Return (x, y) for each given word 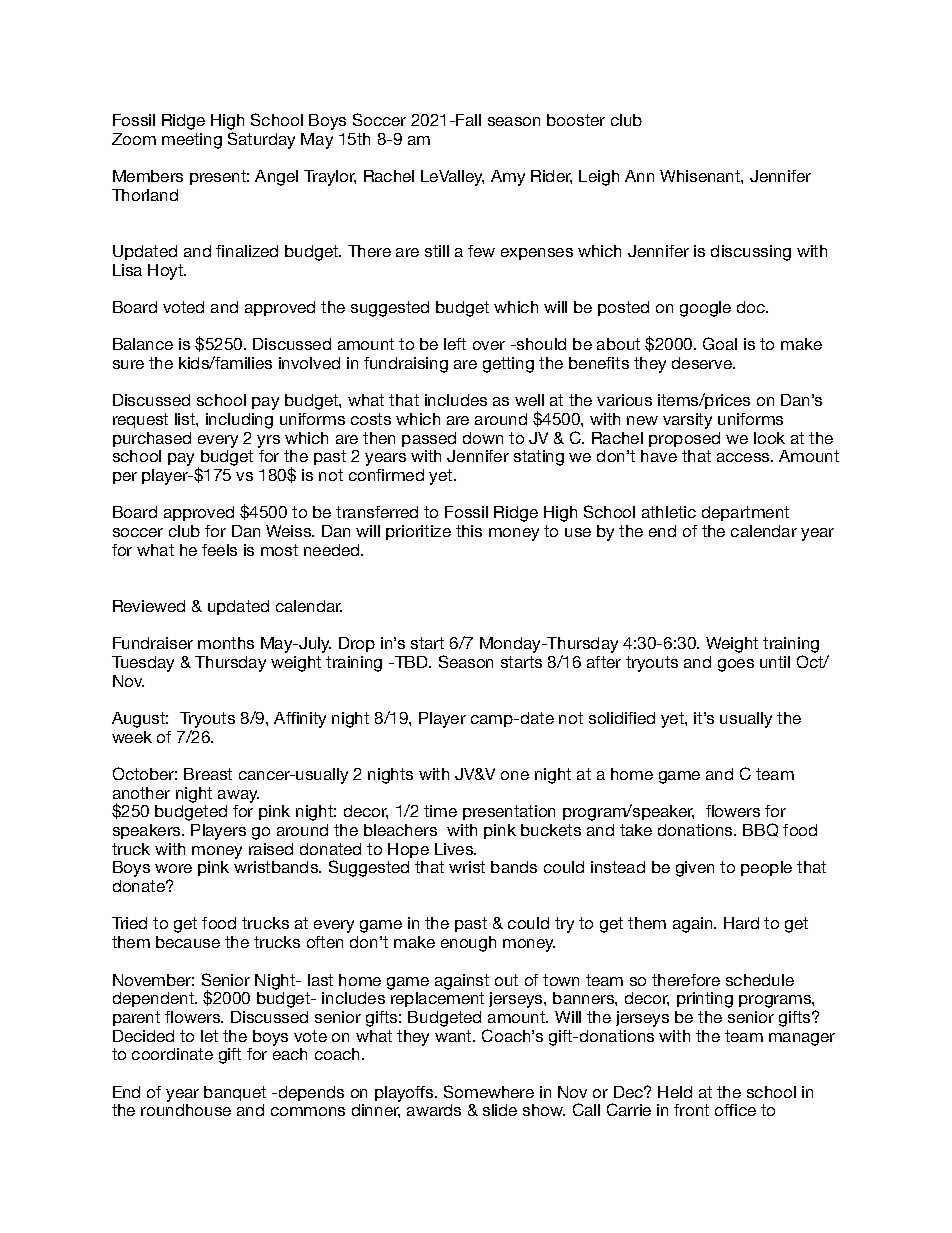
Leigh (599, 178)
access (744, 457)
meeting (192, 141)
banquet (235, 1093)
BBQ (760, 830)
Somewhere (489, 1091)
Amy (508, 178)
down (483, 438)
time (440, 811)
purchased (152, 439)
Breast (208, 774)
